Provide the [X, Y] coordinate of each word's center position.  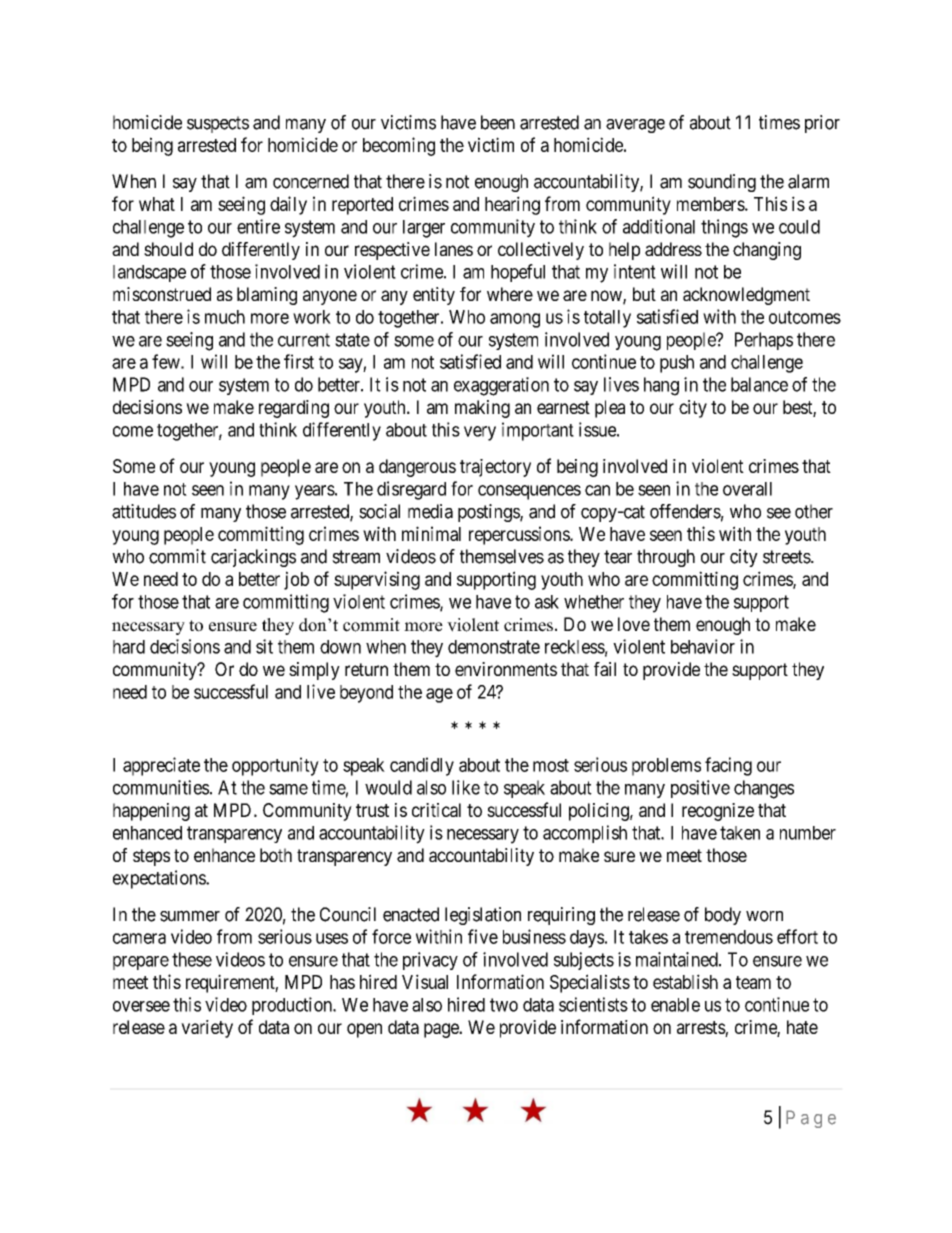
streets [787, 557]
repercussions [520, 535]
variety [207, 1029]
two [504, 1005]
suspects [218, 124]
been [498, 122]
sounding [722, 183]
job [296, 580]
